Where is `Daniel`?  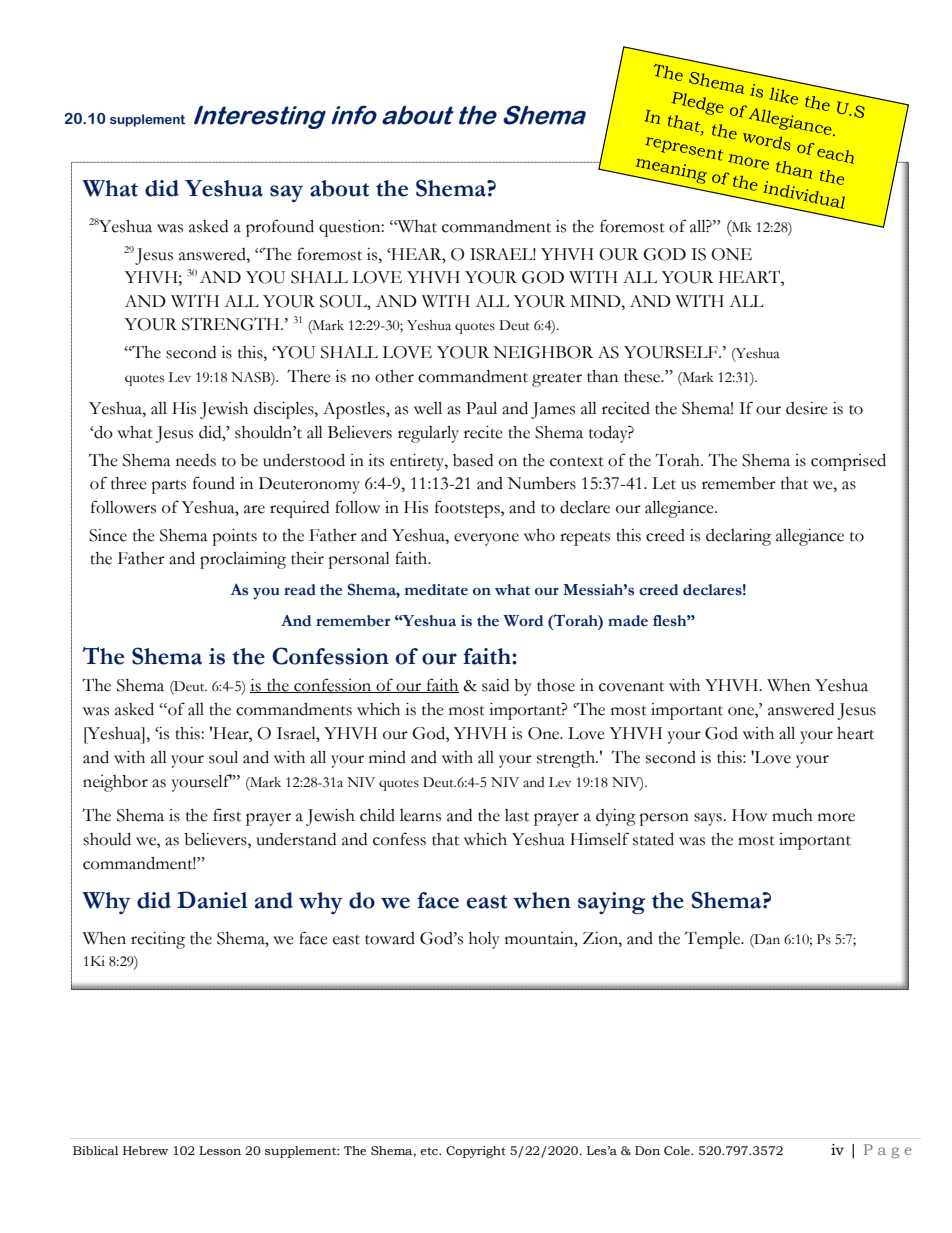
Daniel is located at coordinates (212, 900).
